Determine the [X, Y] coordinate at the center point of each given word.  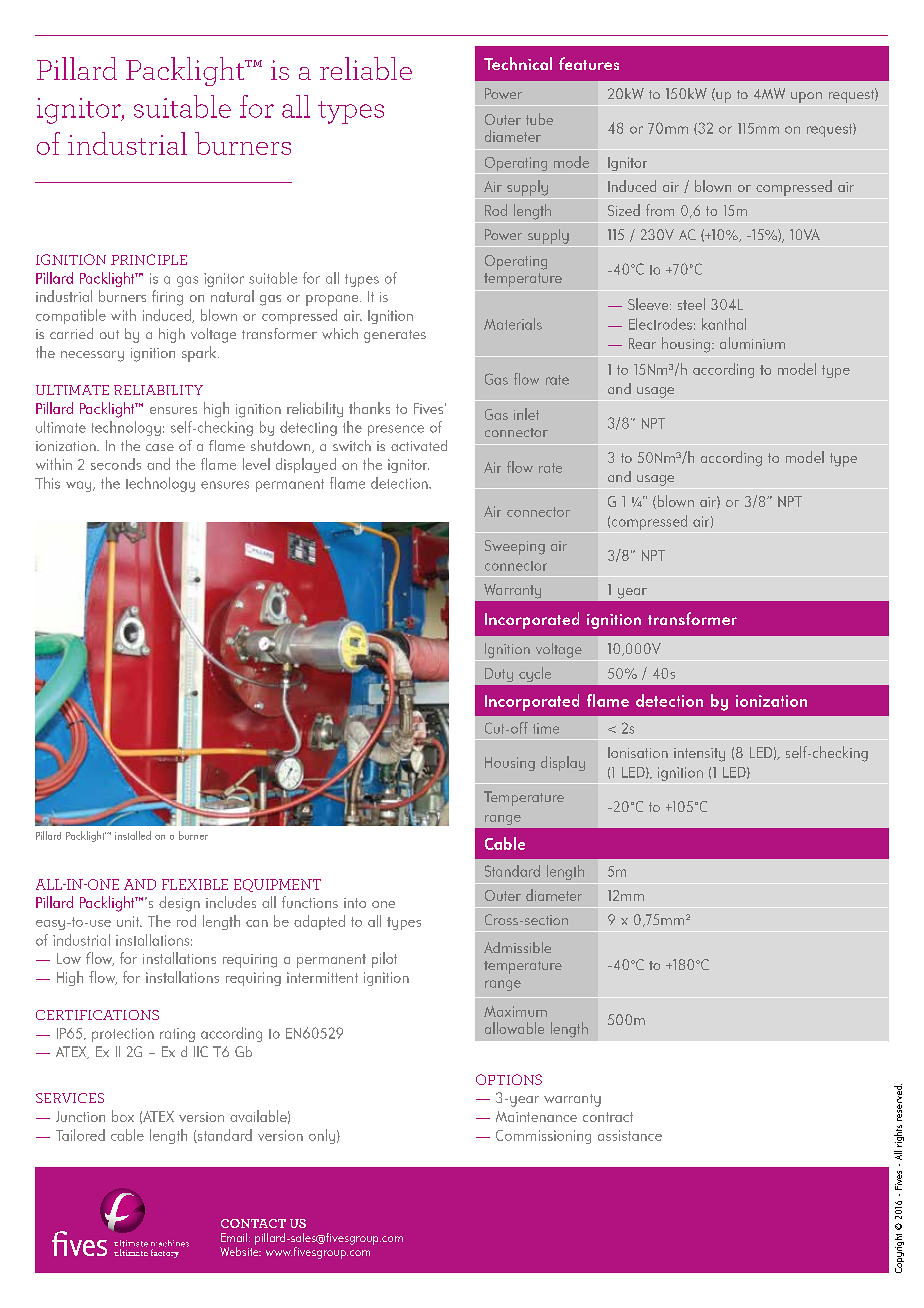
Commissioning [543, 1137]
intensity [699, 755]
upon [806, 97]
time [546, 728]
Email [235, 1237]
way [80, 486]
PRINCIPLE [149, 259]
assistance [630, 1135]
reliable [366, 68]
